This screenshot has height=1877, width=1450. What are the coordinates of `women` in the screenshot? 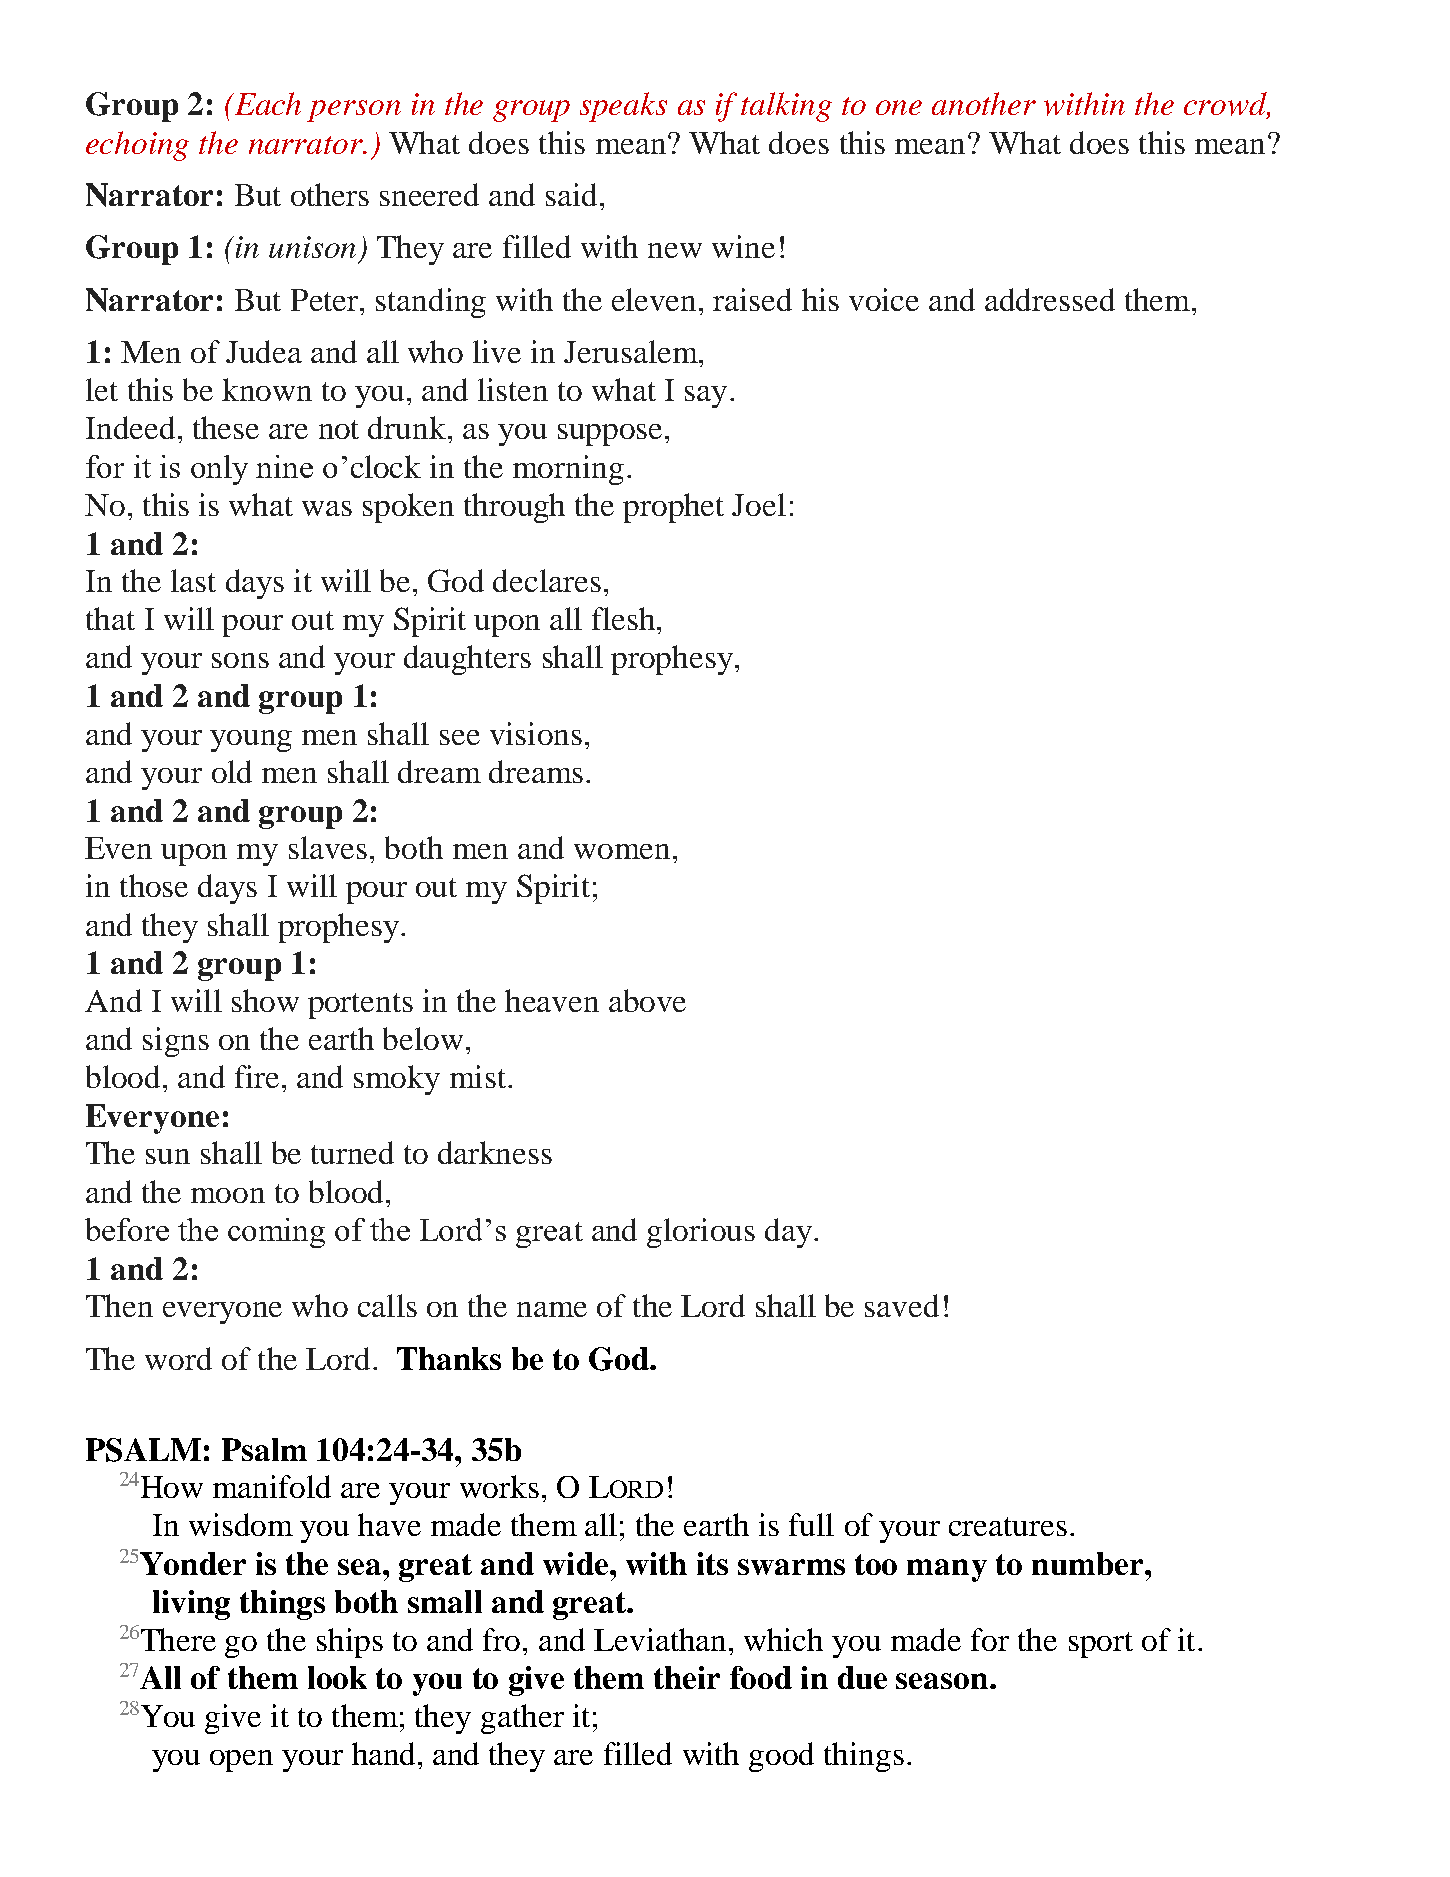 It's located at (622, 851).
